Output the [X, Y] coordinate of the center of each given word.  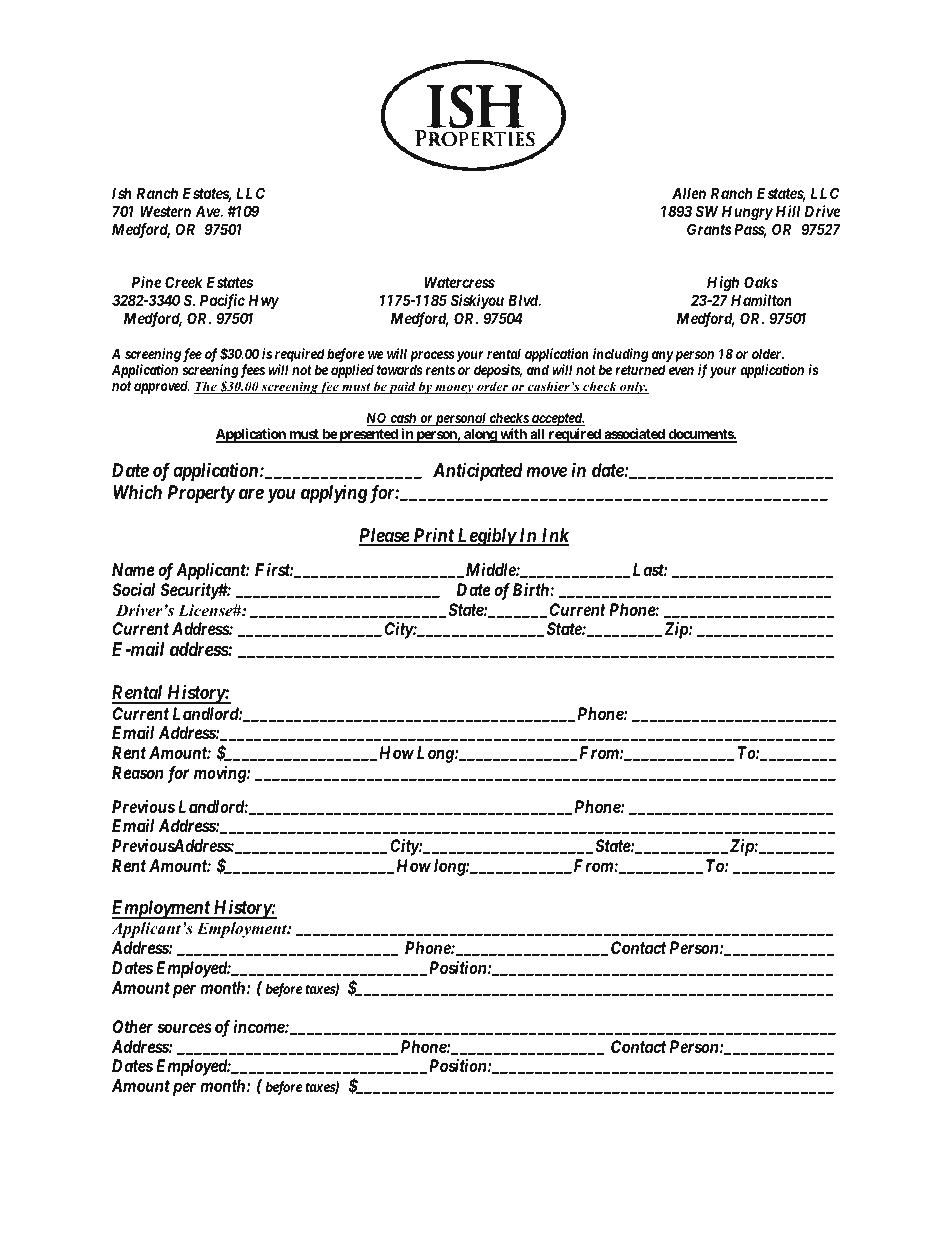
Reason [137, 772]
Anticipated [478, 471]
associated [634, 435]
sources [184, 1028]
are [251, 493]
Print [433, 536]
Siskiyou [477, 301]
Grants [709, 229]
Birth [532, 589]
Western [165, 211]
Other [133, 1026]
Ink [554, 536]
